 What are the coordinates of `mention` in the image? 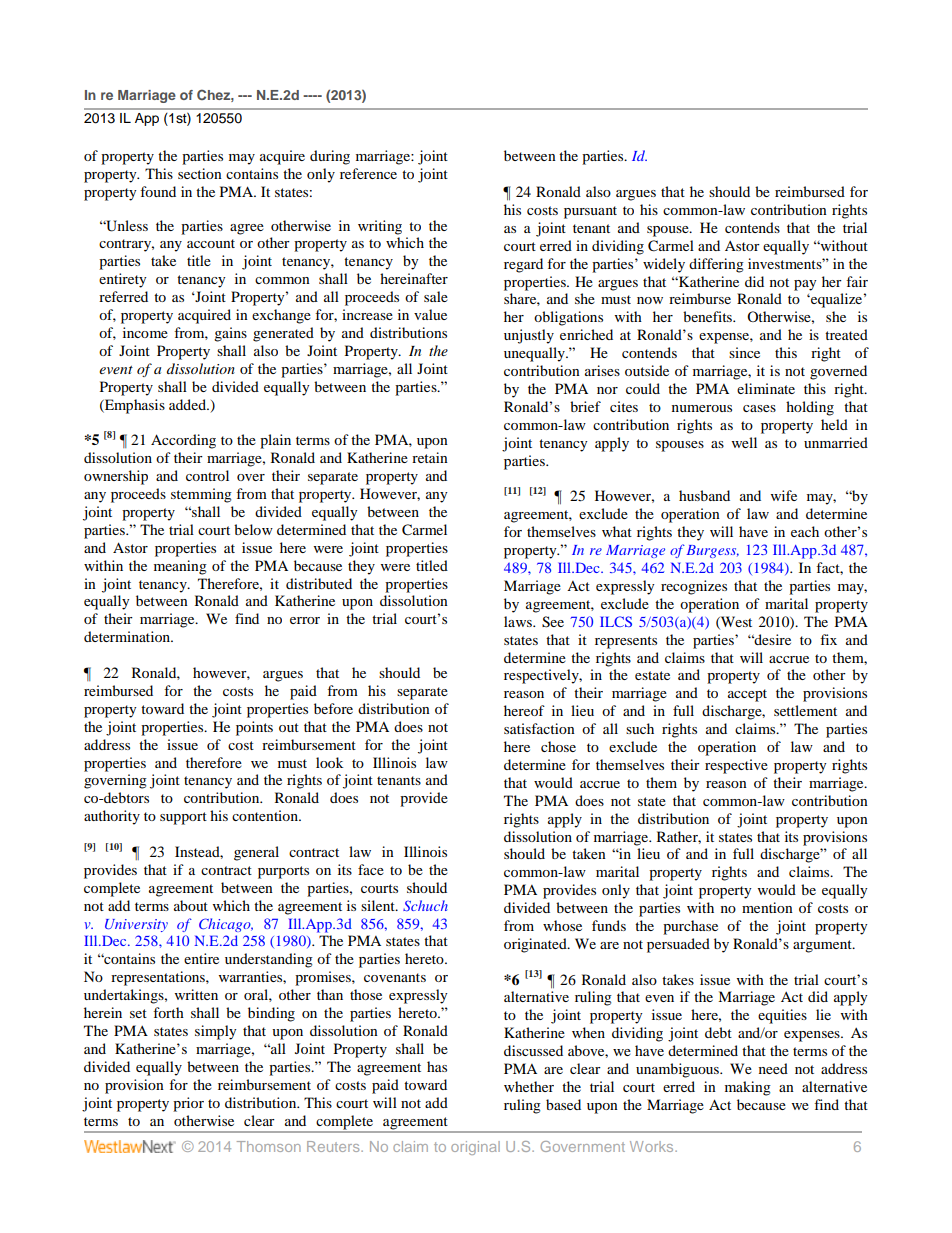 It's located at (767, 907).
